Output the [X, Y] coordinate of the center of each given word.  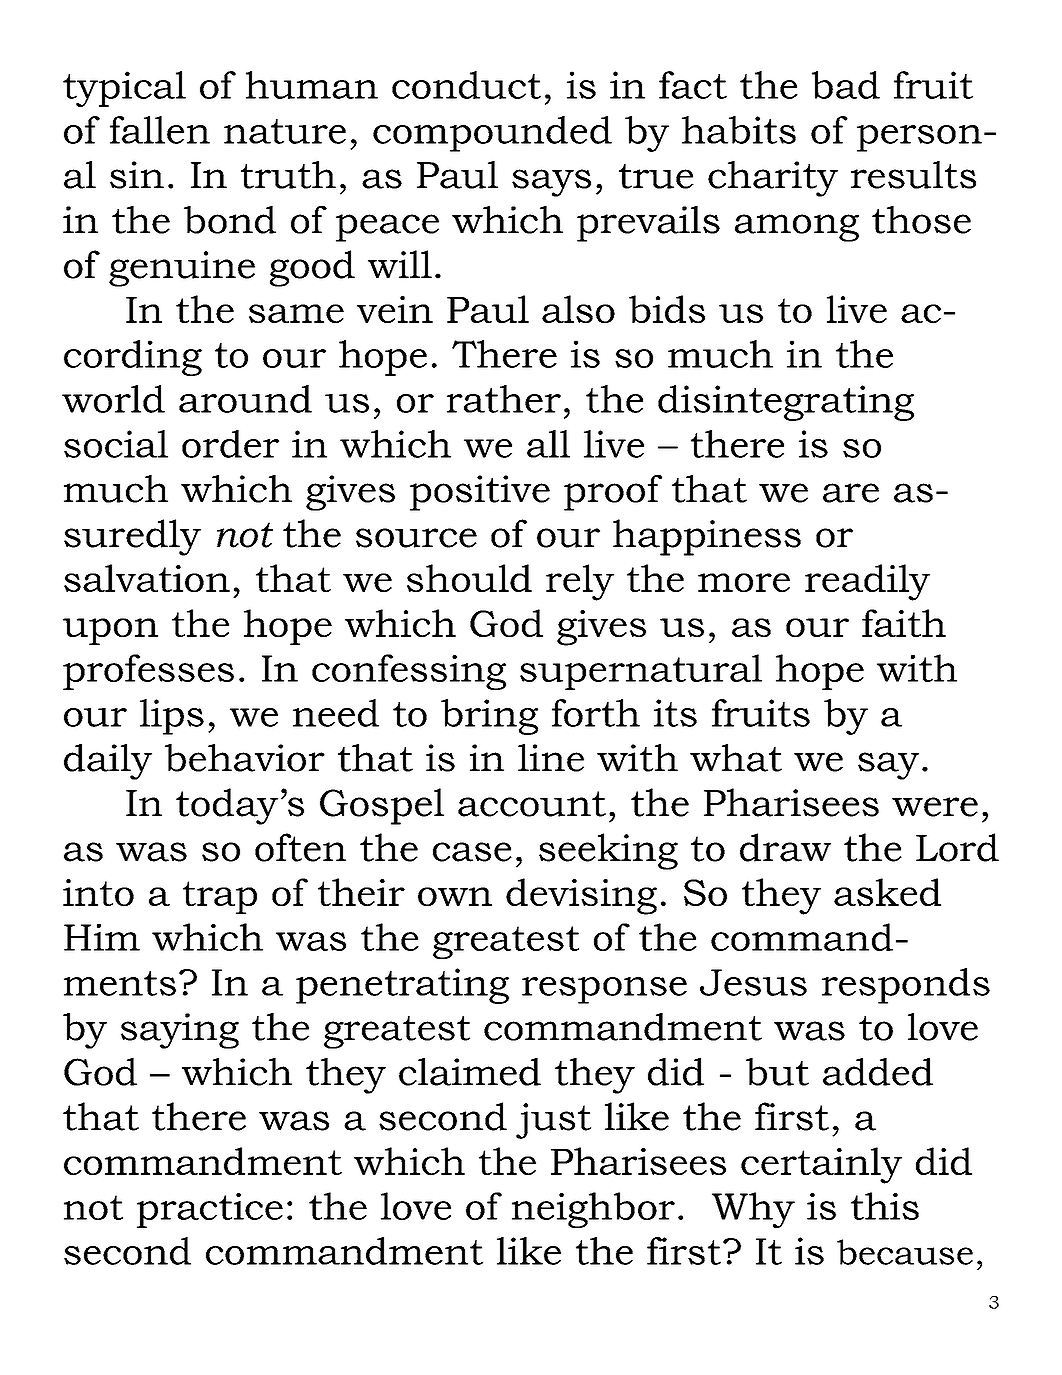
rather [504, 399]
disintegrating [786, 403]
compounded [492, 134]
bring [489, 717]
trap [220, 897]
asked [887, 892]
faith [904, 623]
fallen [160, 130]
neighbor [593, 1210]
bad [846, 85]
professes [148, 672]
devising [581, 896]
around [245, 399]
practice [210, 1210]
